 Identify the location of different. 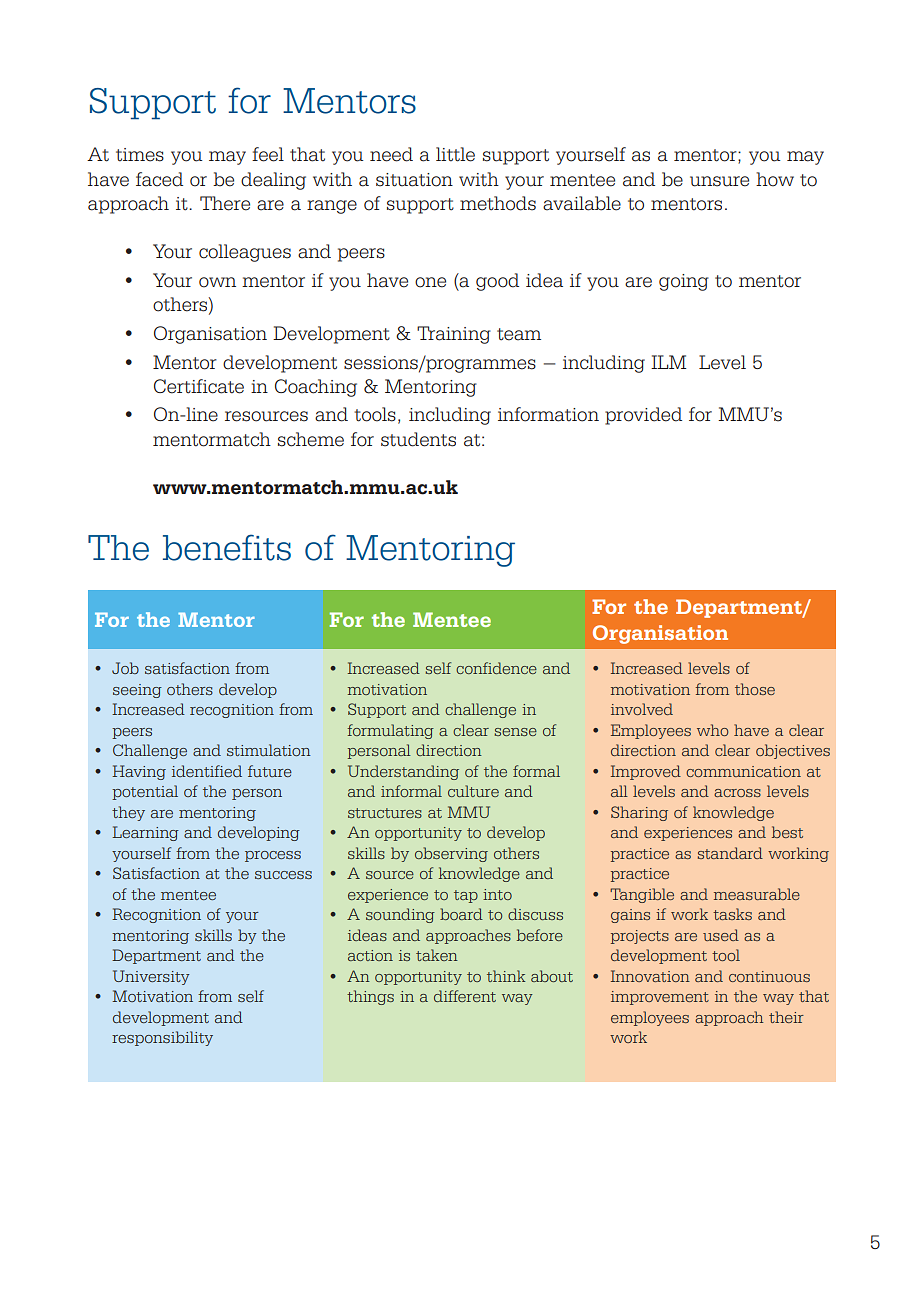
(465, 996).
